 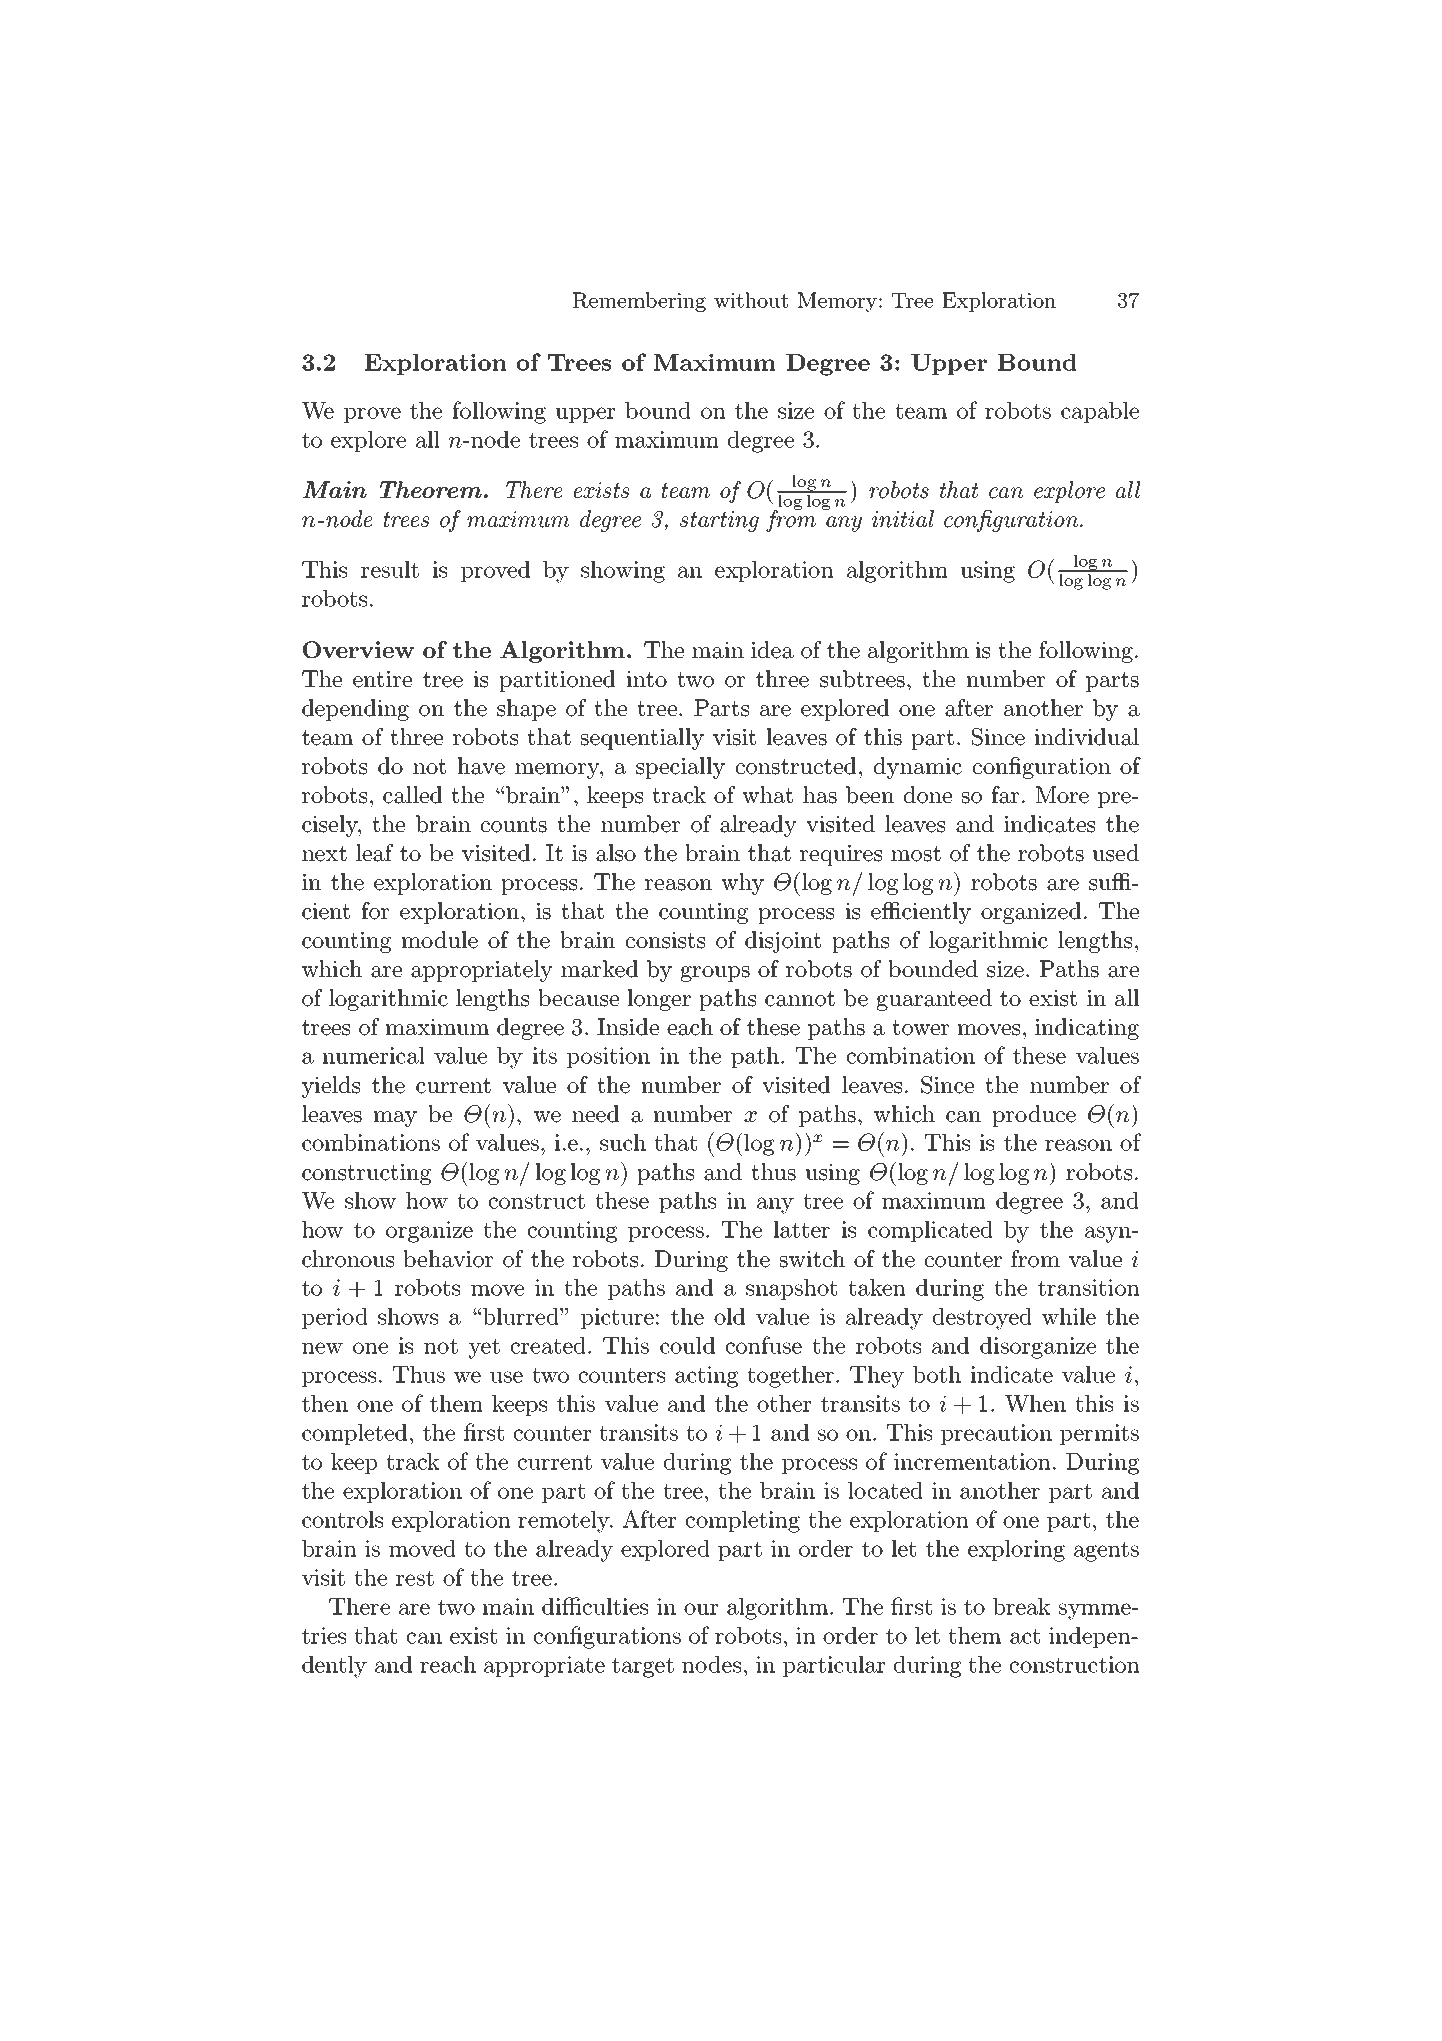 What do you see at coordinates (751, 300) in the screenshot?
I see `without` at bounding box center [751, 300].
